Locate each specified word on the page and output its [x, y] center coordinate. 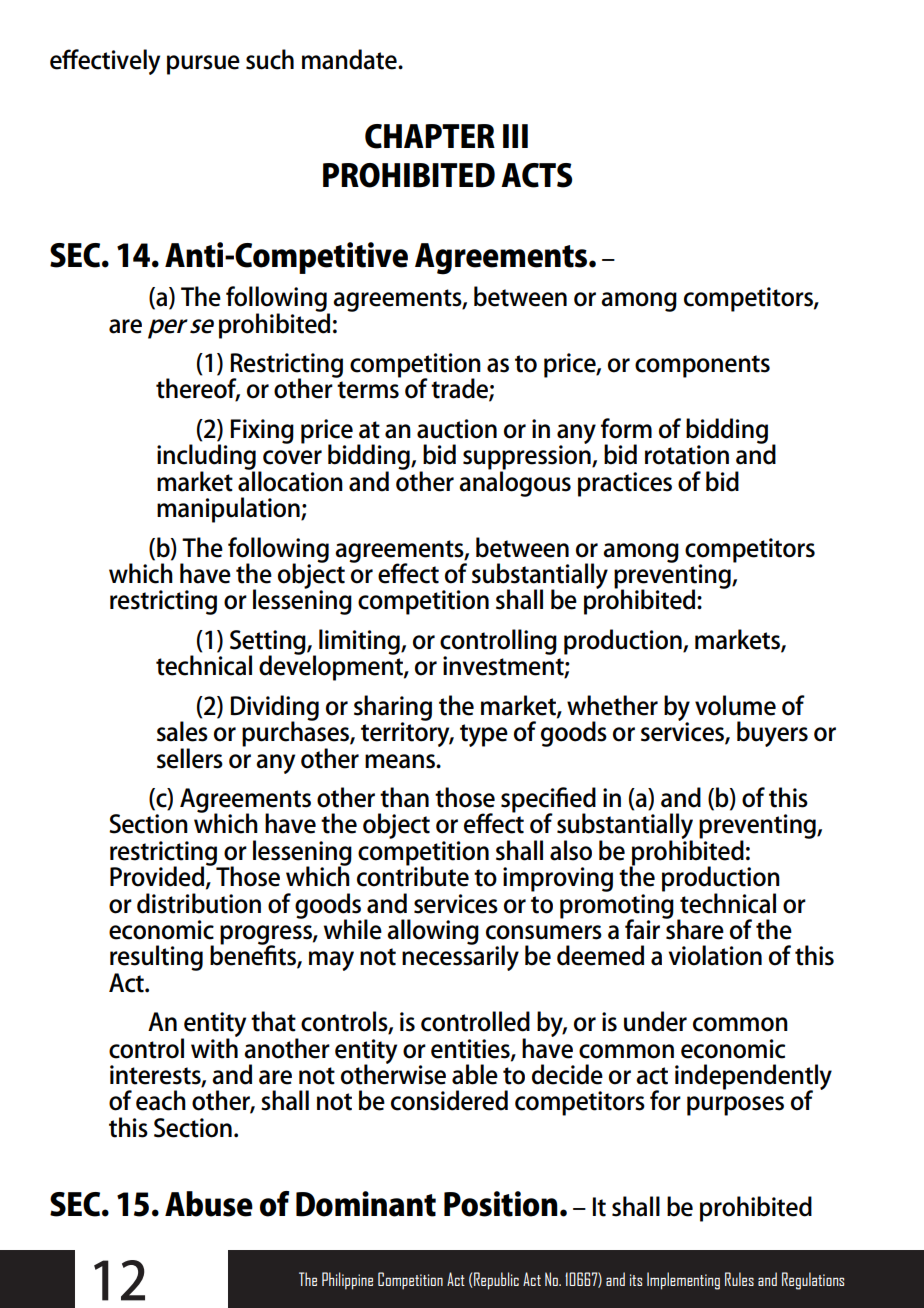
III [515, 136]
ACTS [536, 175]
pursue [203, 65]
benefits [254, 955]
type [484, 735]
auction [457, 429]
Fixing [262, 431]
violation [715, 955]
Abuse [209, 1204]
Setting [269, 643]
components [702, 366]
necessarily [460, 957]
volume [735, 705]
